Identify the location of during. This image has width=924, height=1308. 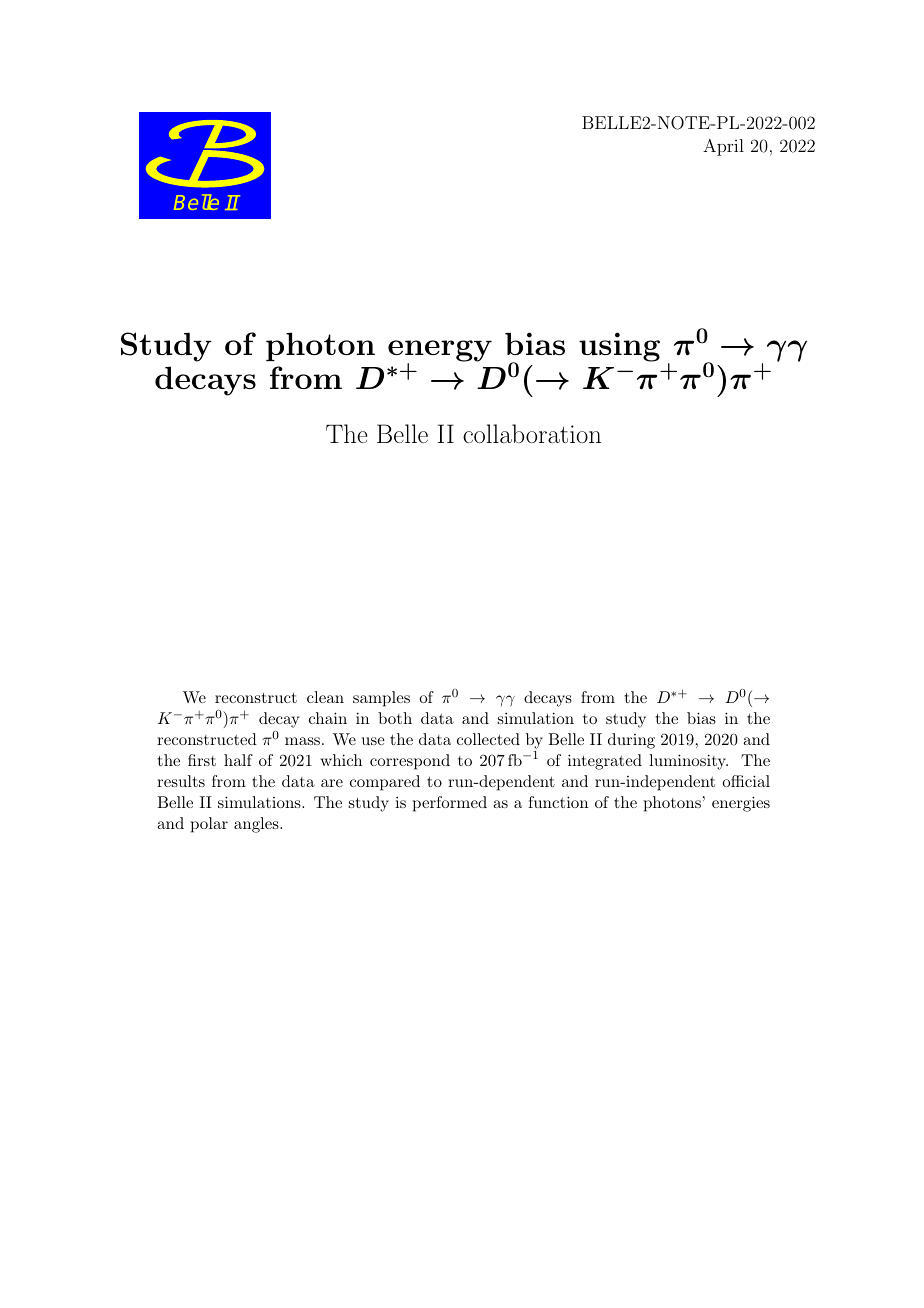
(631, 741).
